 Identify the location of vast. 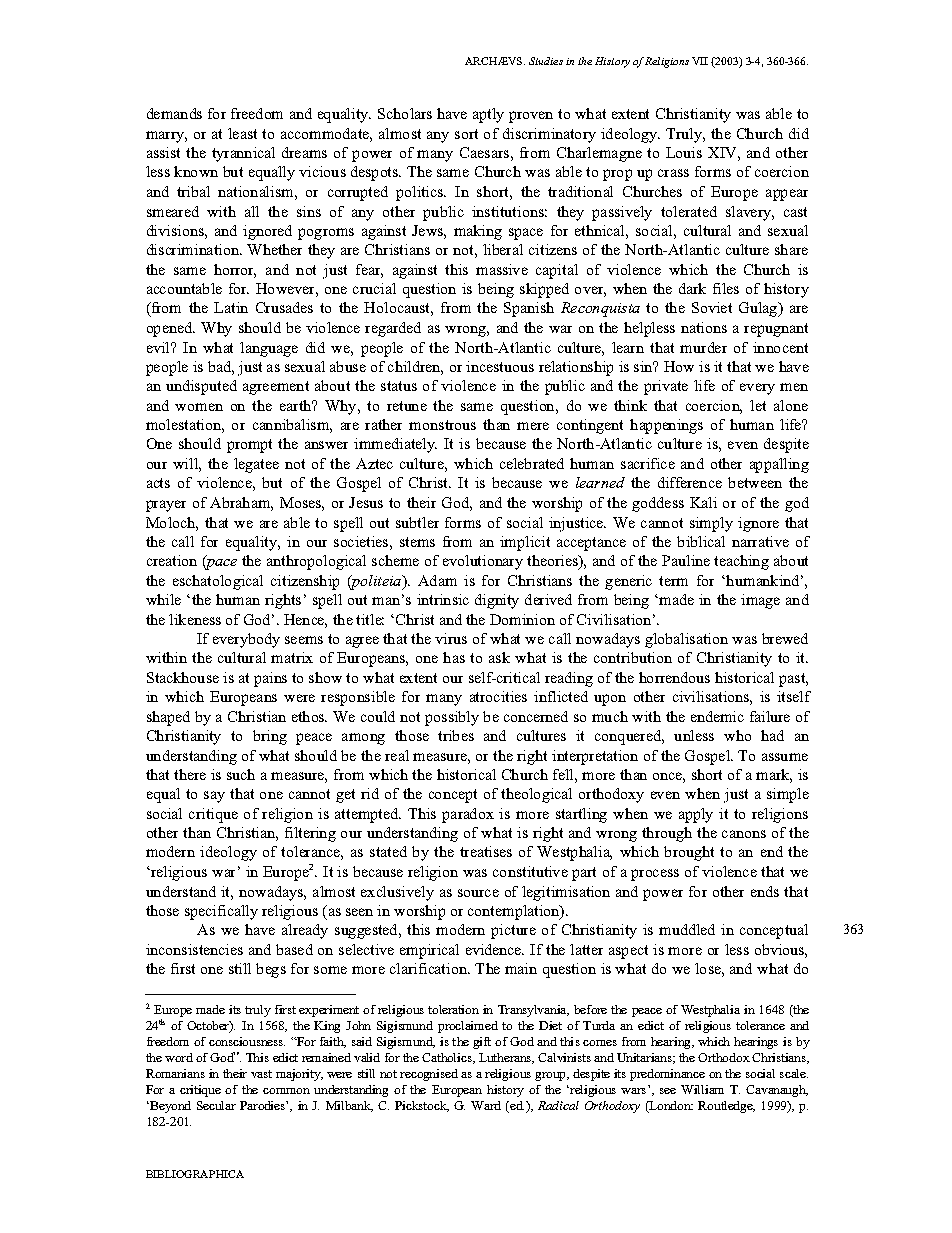
(261, 1074).
